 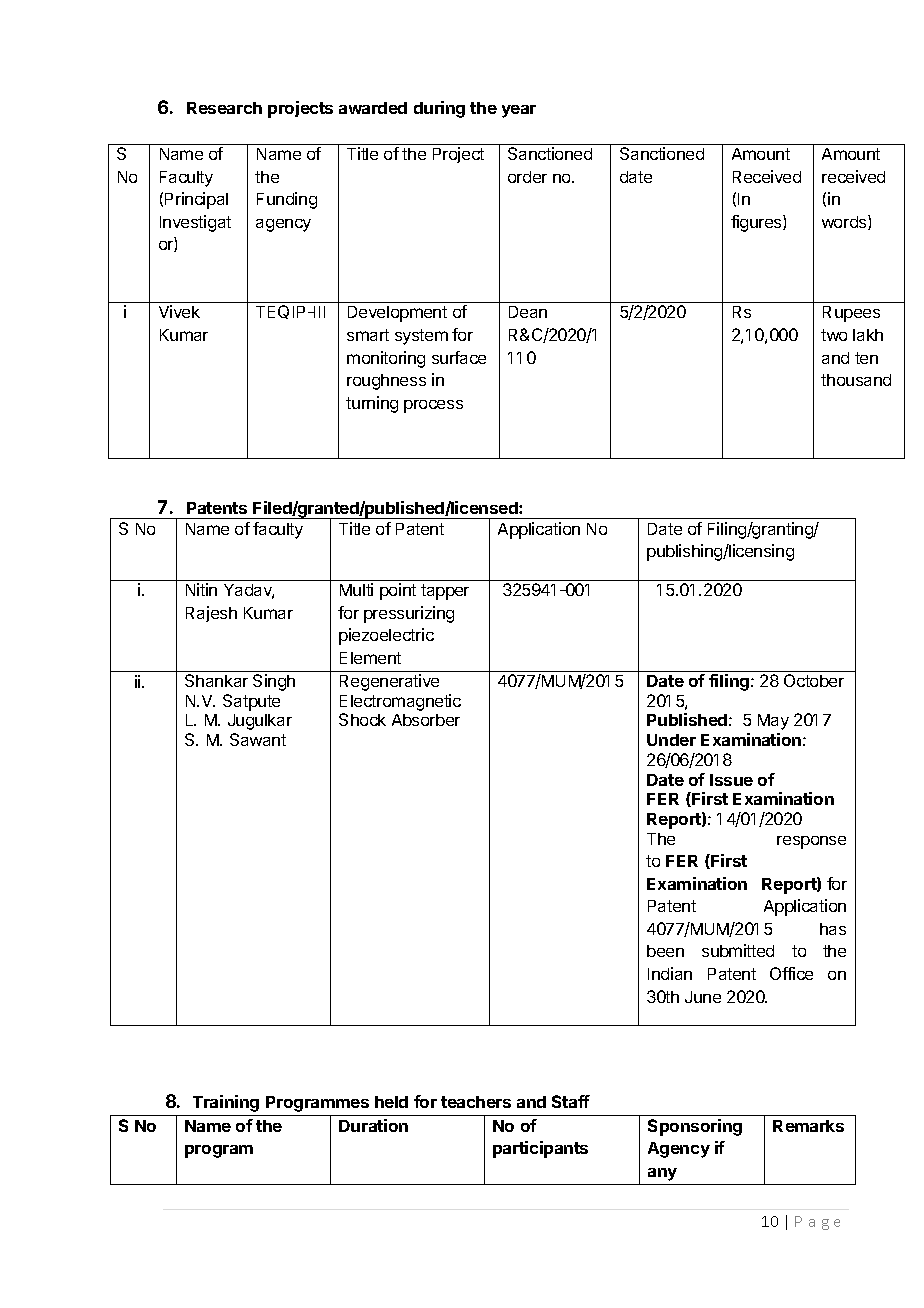 What do you see at coordinates (808, 1126) in the image?
I see `Remarks` at bounding box center [808, 1126].
